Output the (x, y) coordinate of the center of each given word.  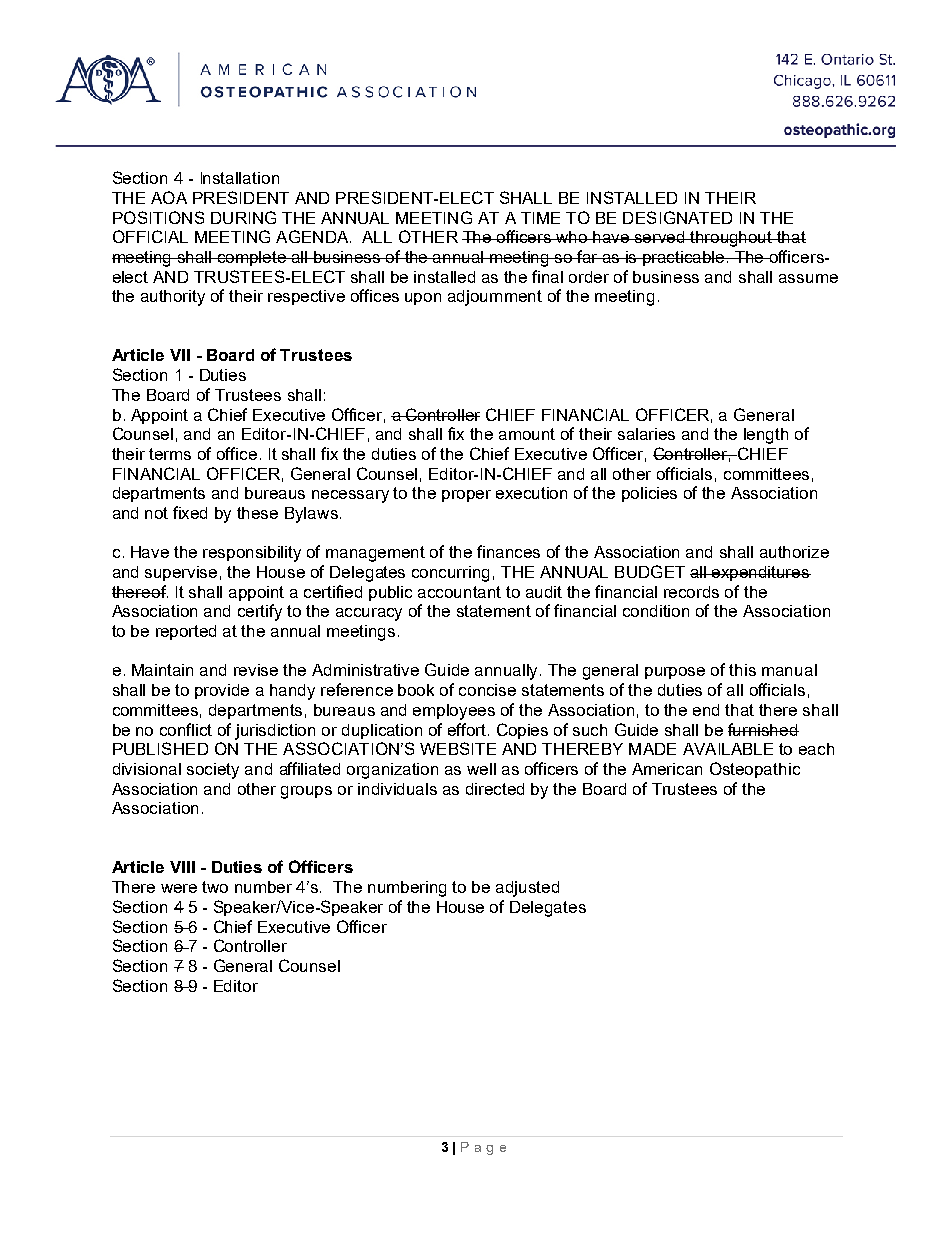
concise (487, 690)
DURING (243, 217)
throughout (732, 239)
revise (256, 670)
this (742, 670)
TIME (540, 218)
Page (483, 1148)
